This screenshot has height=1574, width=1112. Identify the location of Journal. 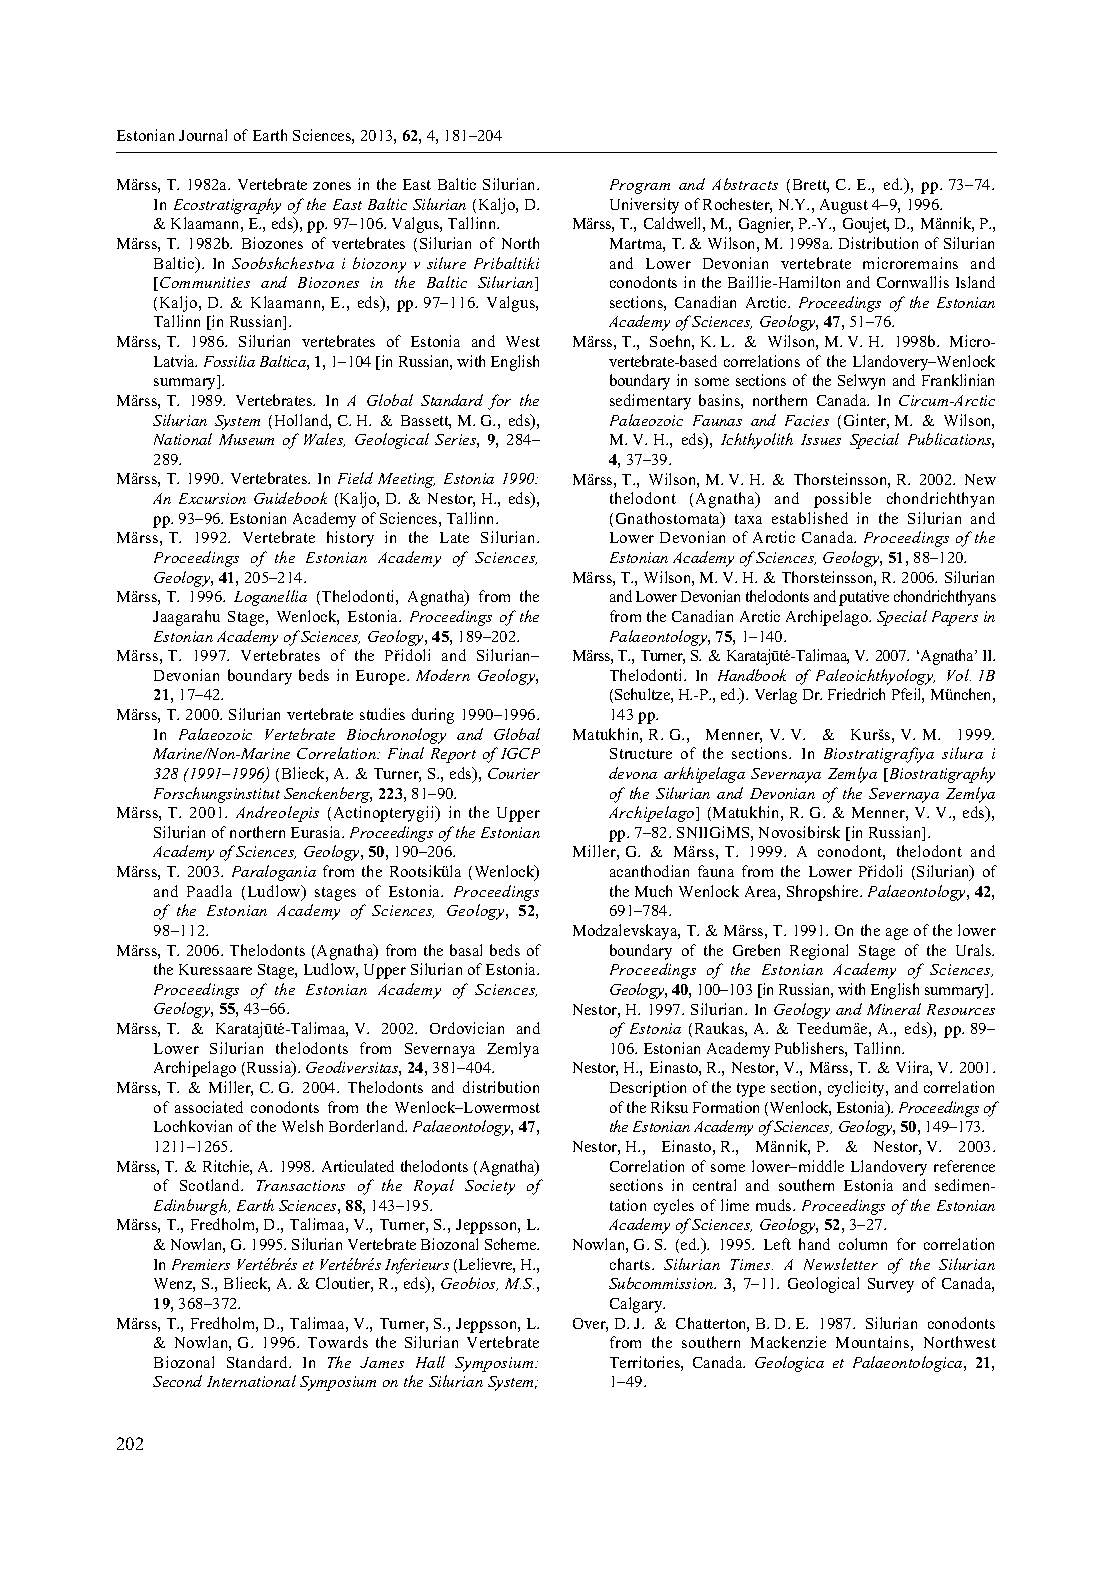
(203, 135).
